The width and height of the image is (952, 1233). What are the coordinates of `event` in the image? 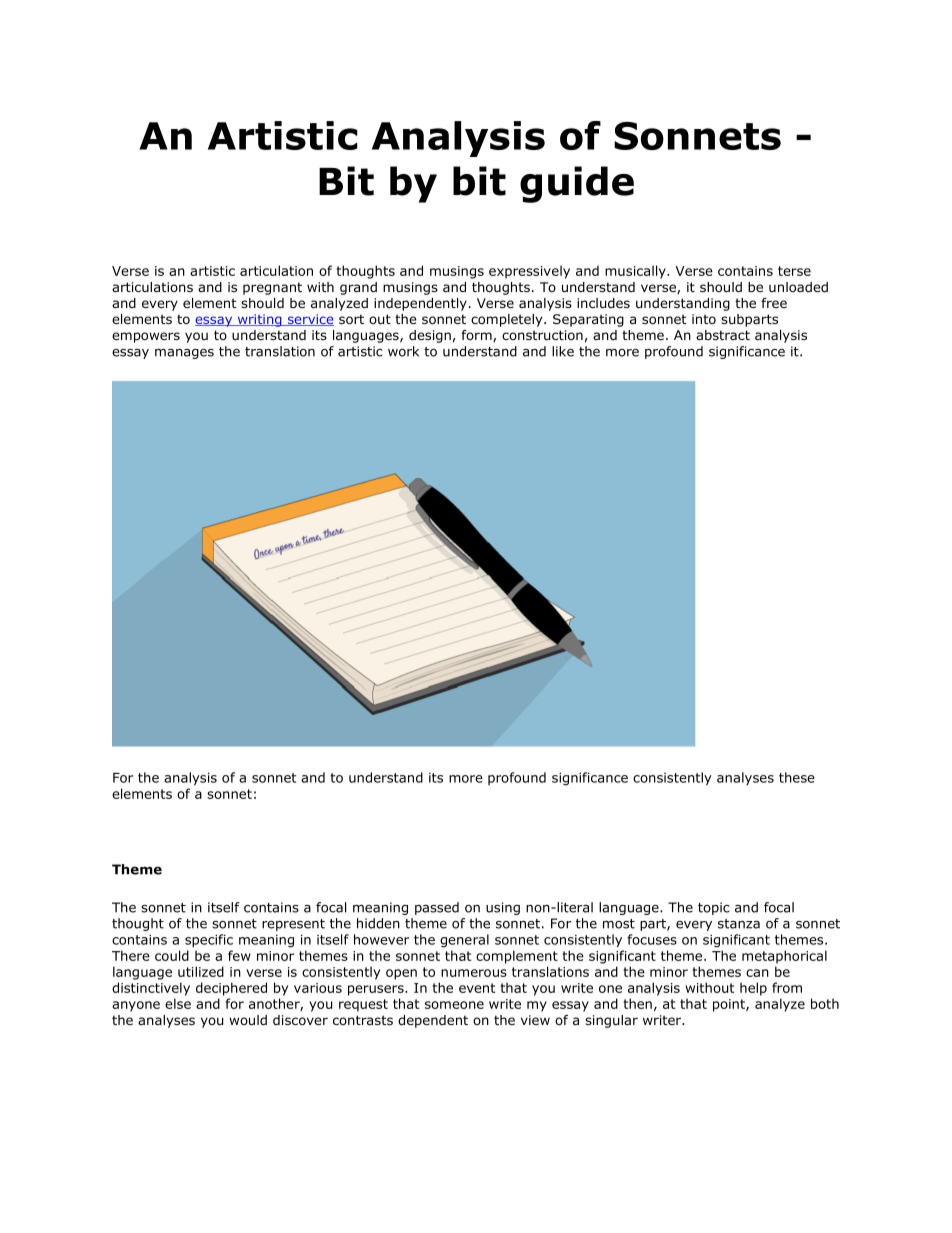 It's located at (477, 988).
